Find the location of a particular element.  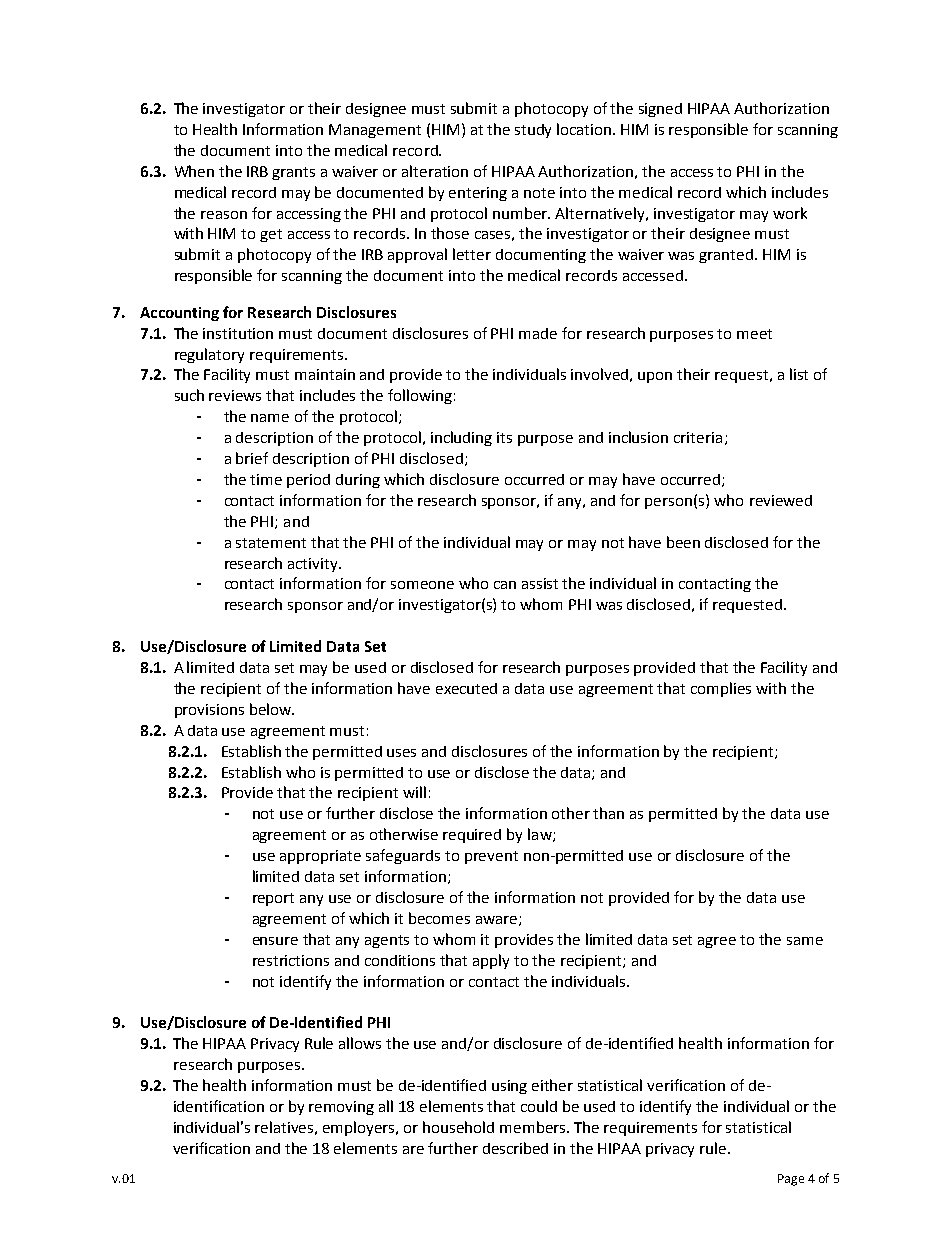

described is located at coordinates (515, 1148).
